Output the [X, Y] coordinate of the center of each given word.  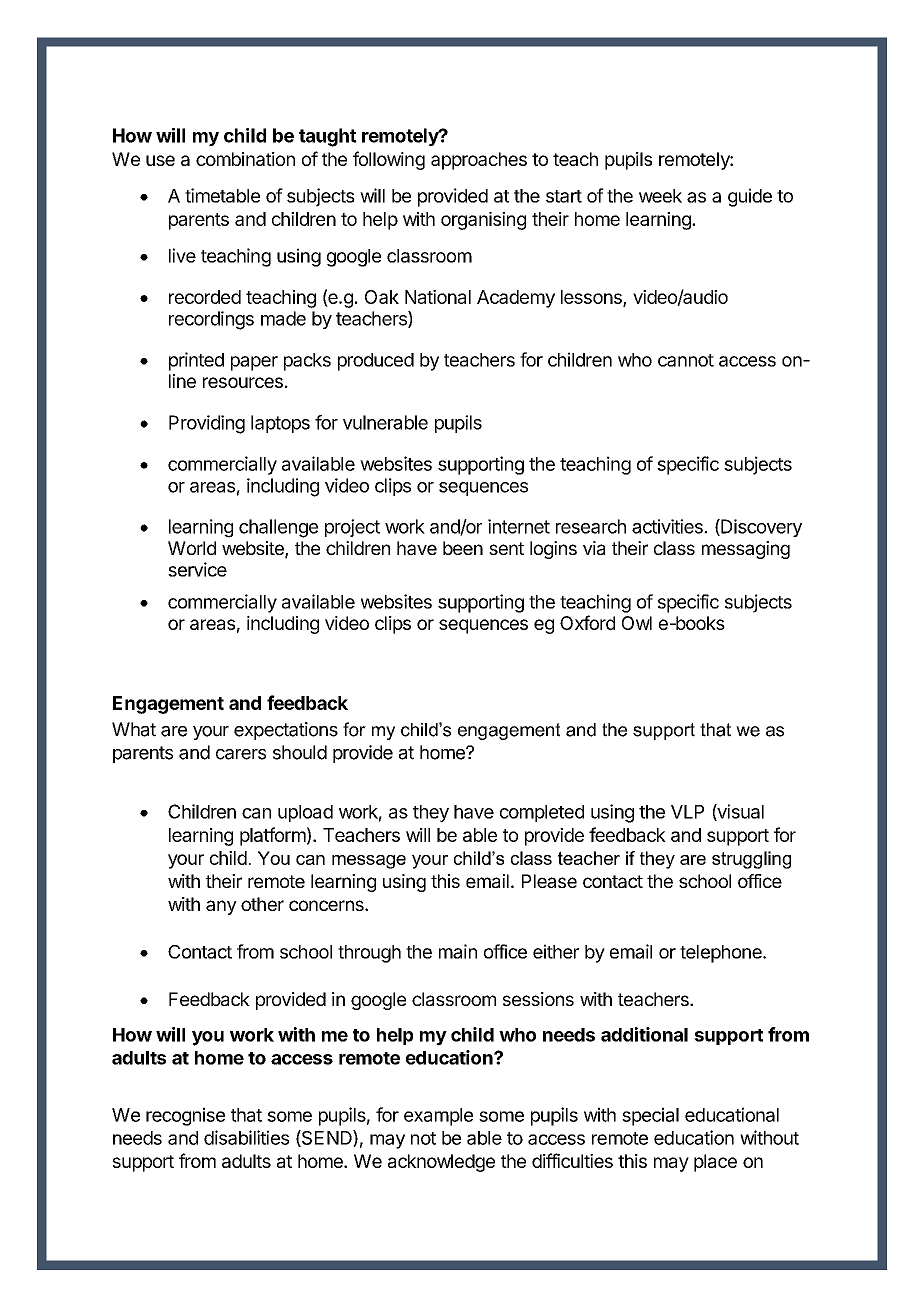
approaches [479, 161]
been [463, 548]
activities [668, 526]
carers [241, 754]
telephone [722, 954]
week [660, 196]
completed [542, 813]
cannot [686, 360]
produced [376, 362]
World [192, 548]
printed [196, 361]
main [458, 951]
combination [245, 159]
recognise [185, 1116]
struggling [751, 860]
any [221, 907]
